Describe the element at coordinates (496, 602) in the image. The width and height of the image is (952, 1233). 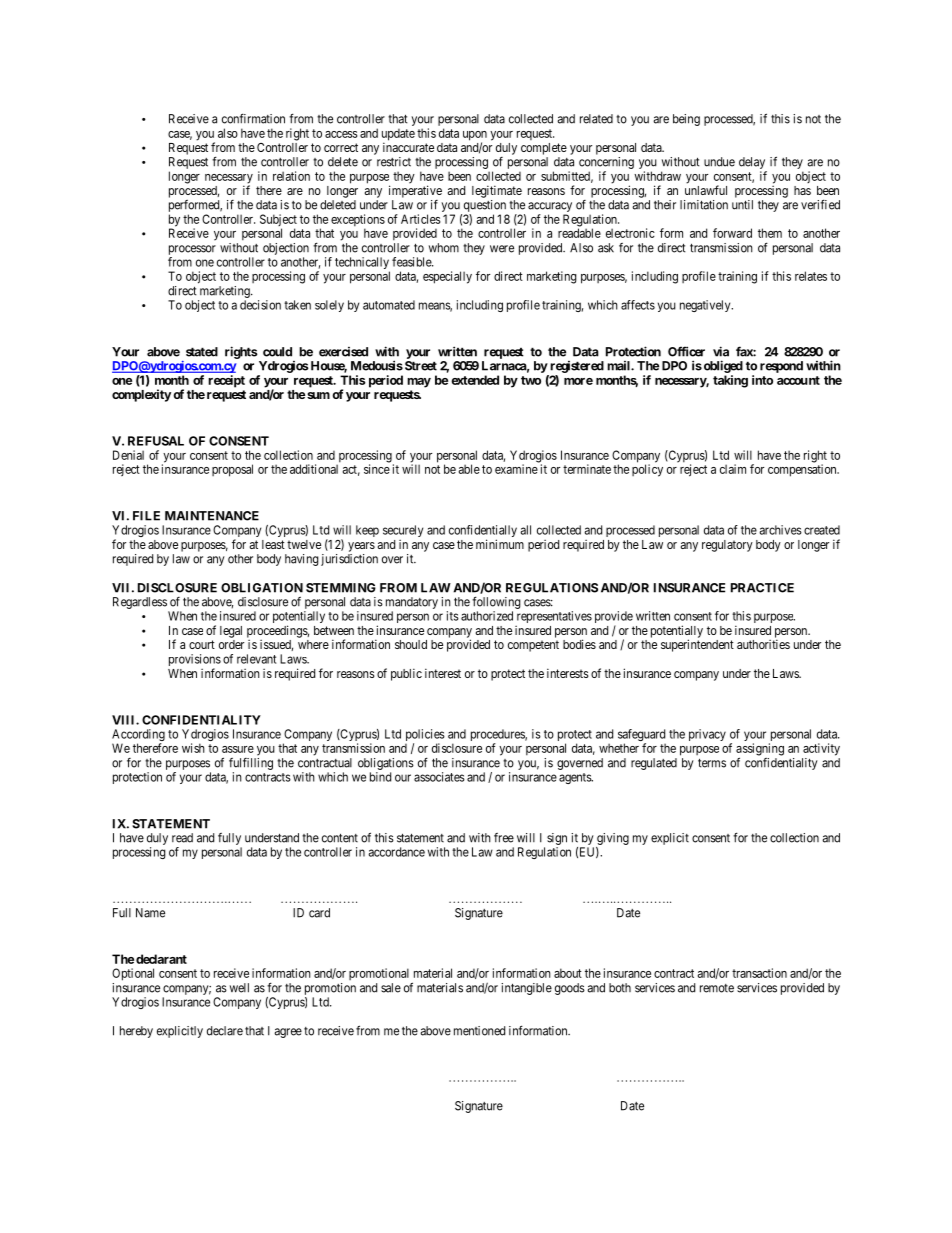
I see `following` at that location.
